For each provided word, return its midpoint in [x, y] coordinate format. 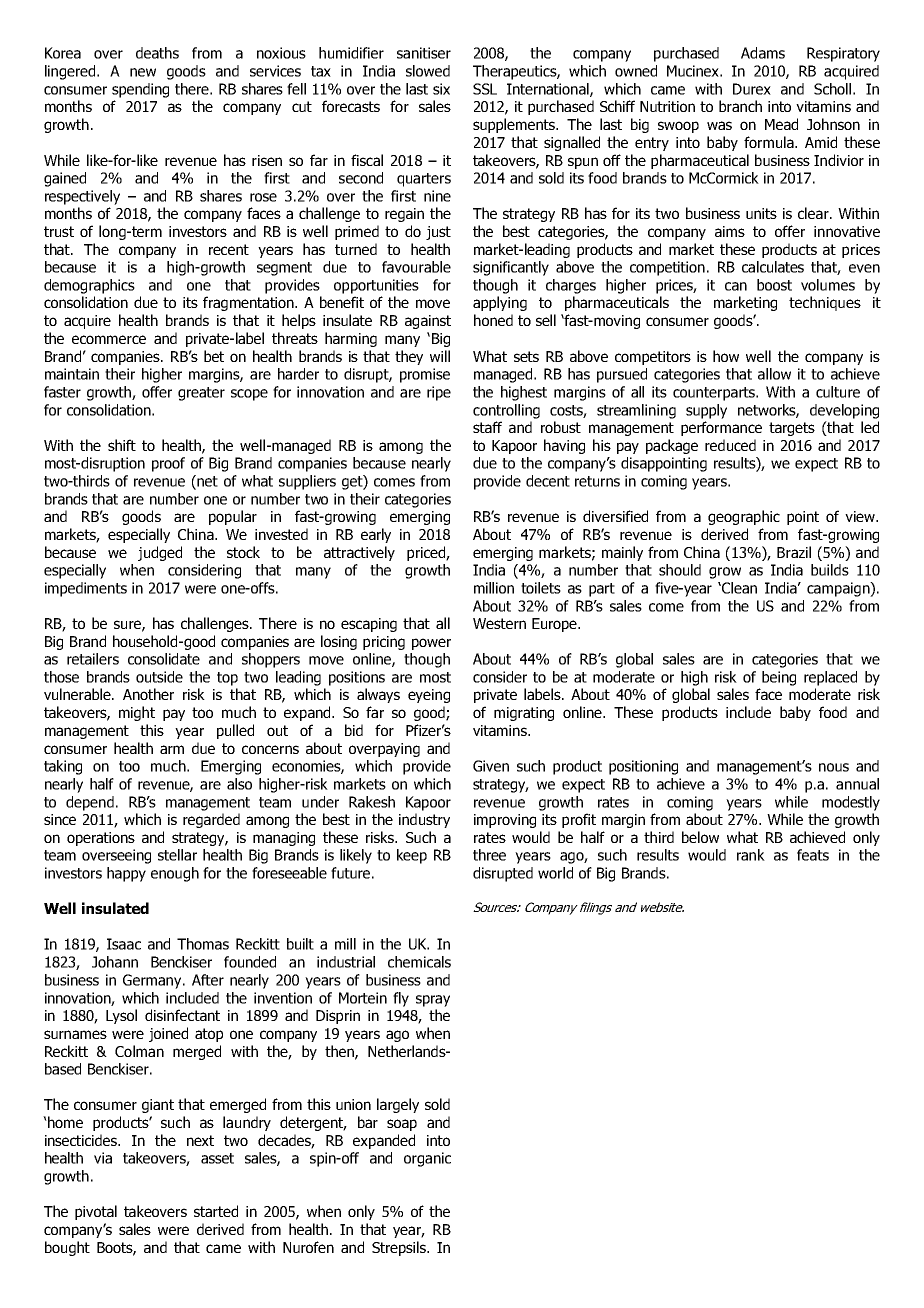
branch [740, 106]
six [441, 89]
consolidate [164, 659]
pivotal [96, 1212]
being [779, 678]
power [431, 644]
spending [140, 90]
